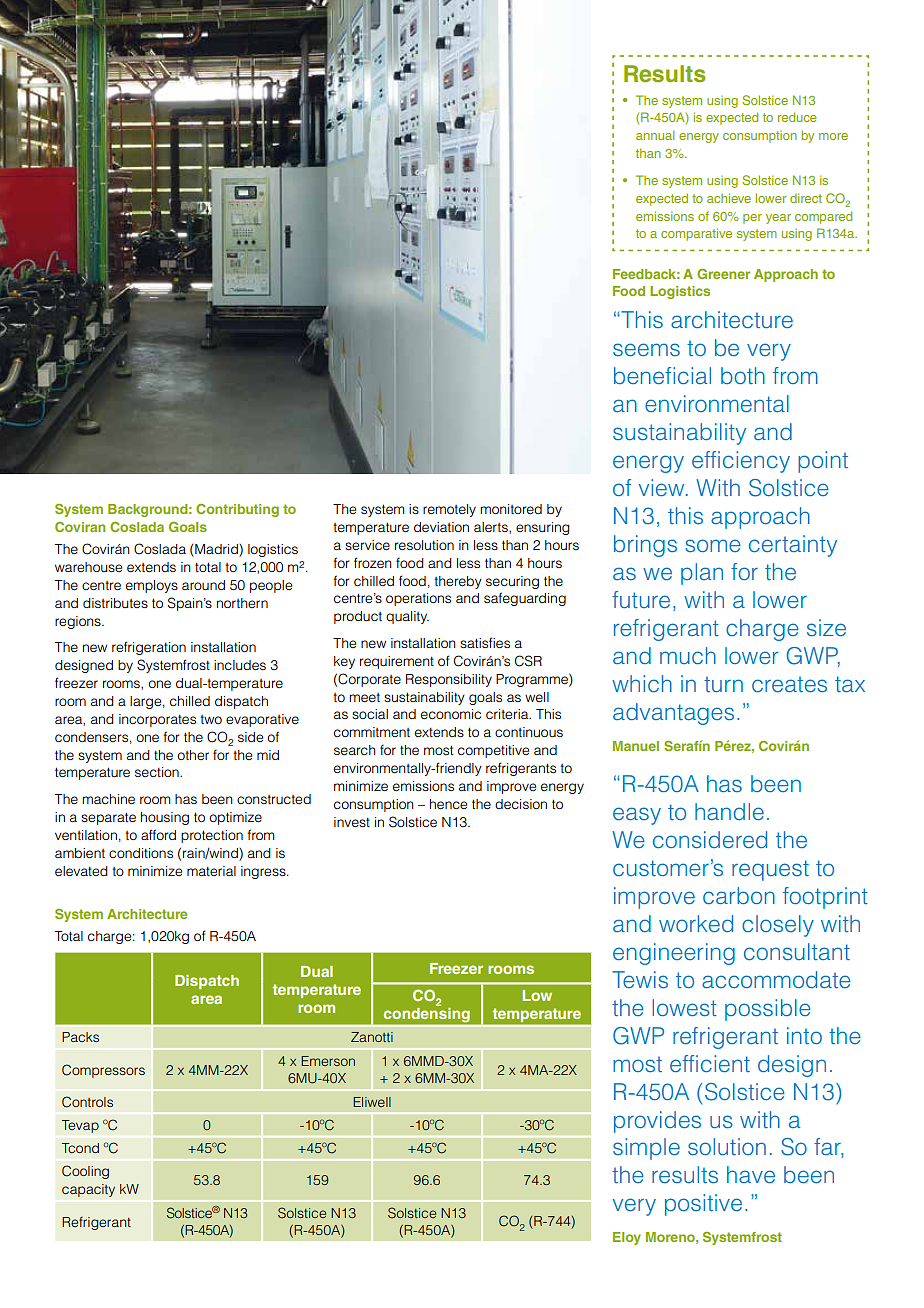 The image size is (924, 1308). What do you see at coordinates (237, 510) in the image?
I see `Contributing` at bounding box center [237, 510].
